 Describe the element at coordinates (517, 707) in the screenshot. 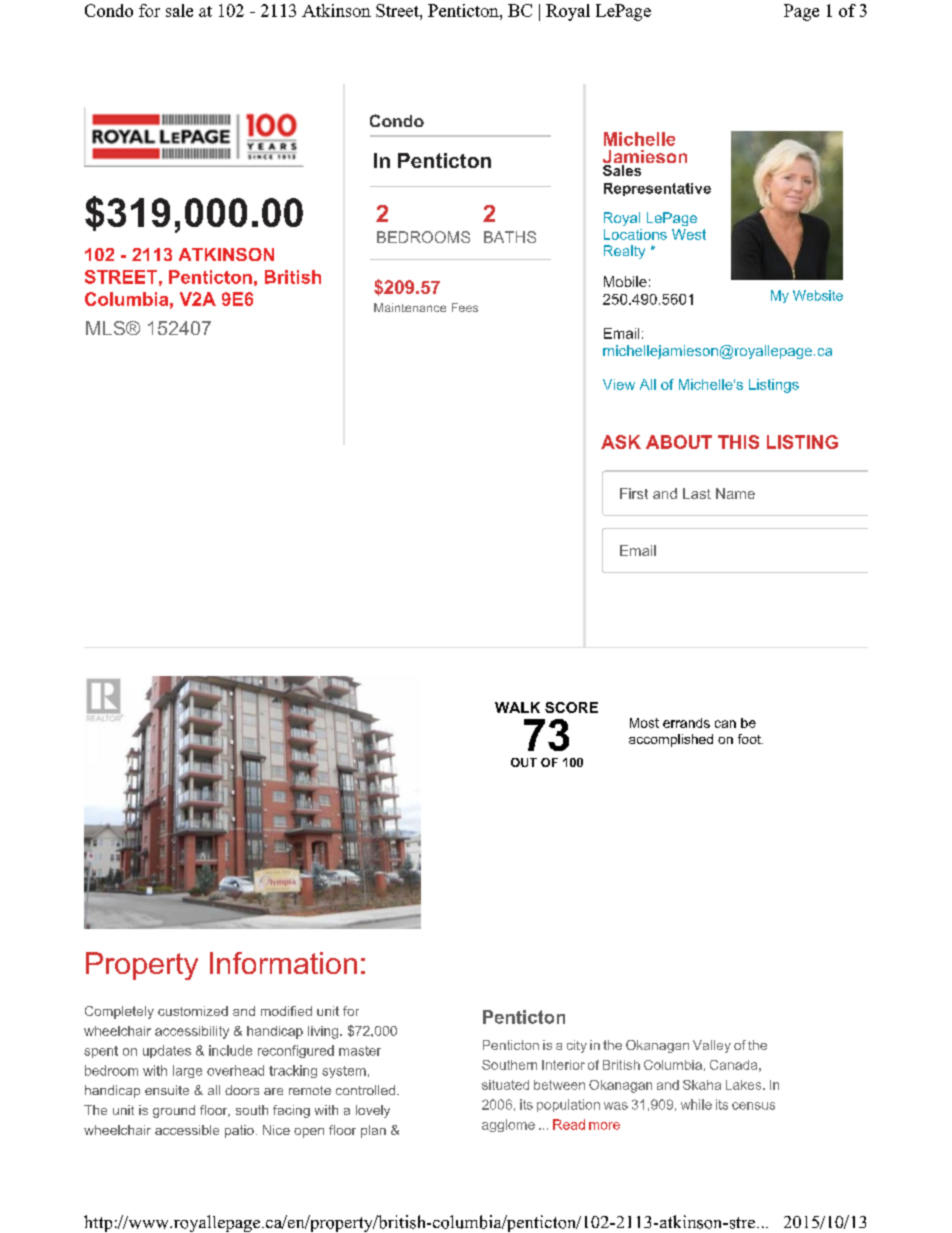

I see `WALK` at that location.
